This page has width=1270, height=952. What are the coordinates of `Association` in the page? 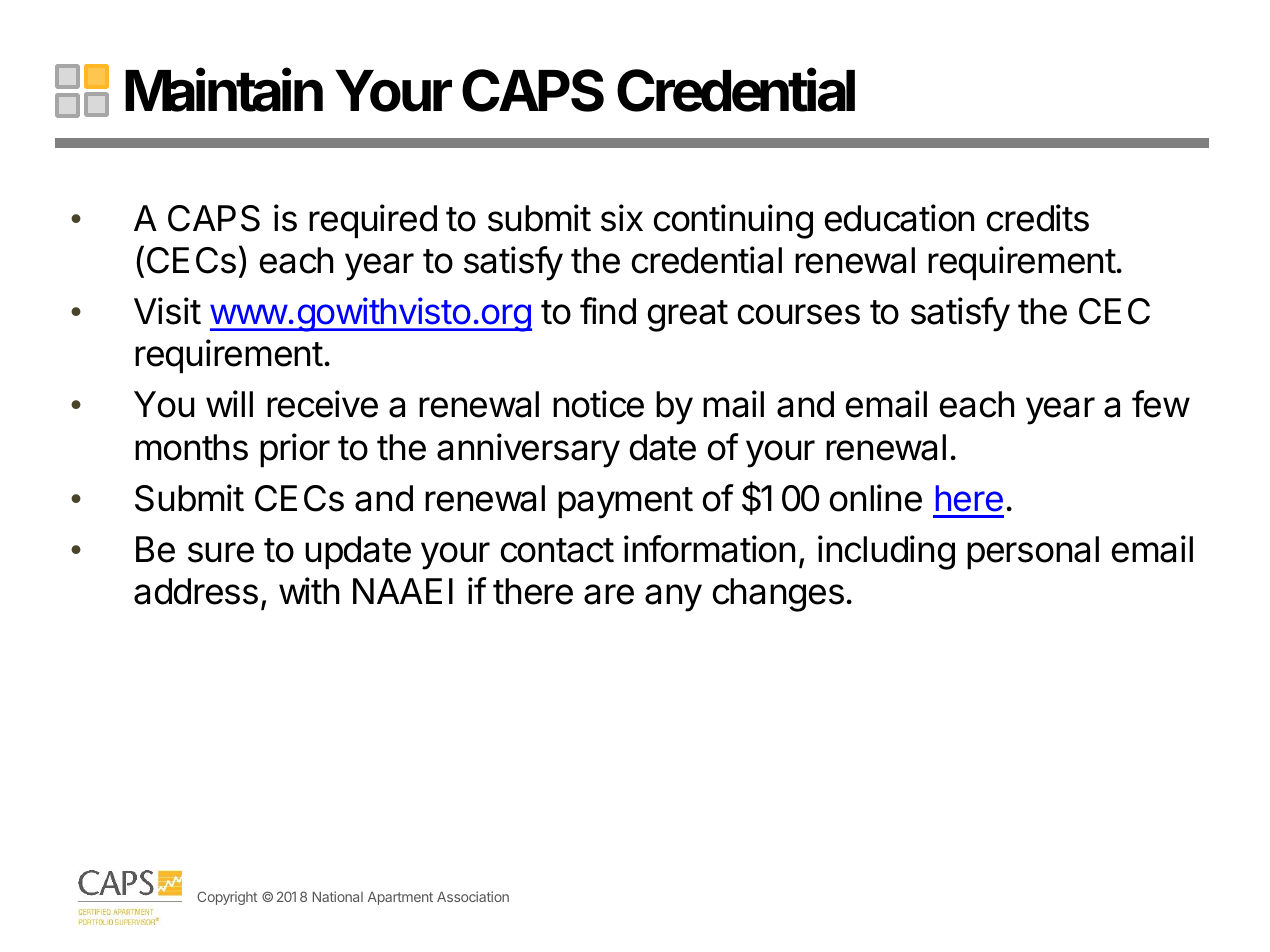 It's located at (473, 896).
